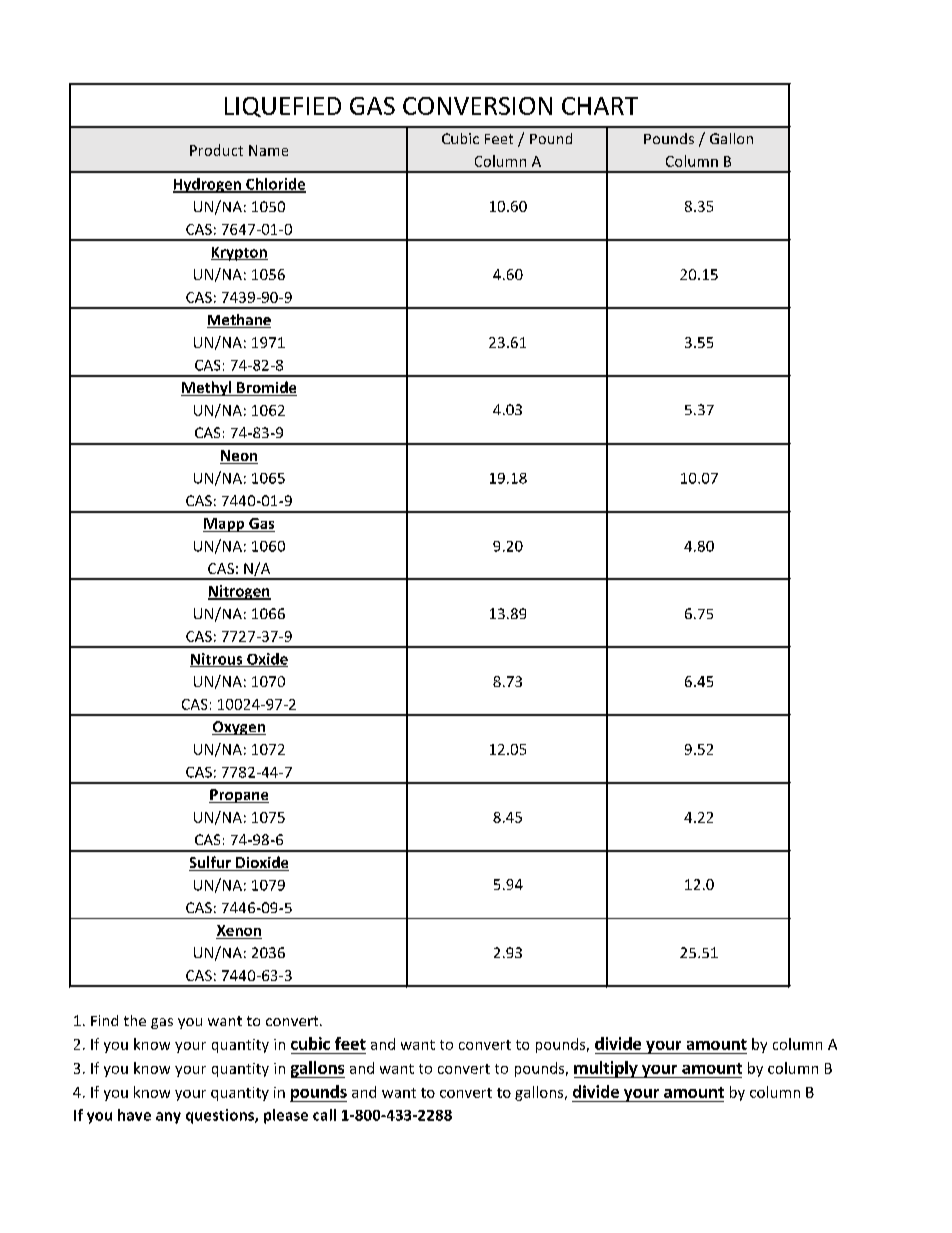 The height and width of the page is (1233, 952). Describe the element at coordinates (283, 107) in the page. I see `LIQUEFIED` at that location.
